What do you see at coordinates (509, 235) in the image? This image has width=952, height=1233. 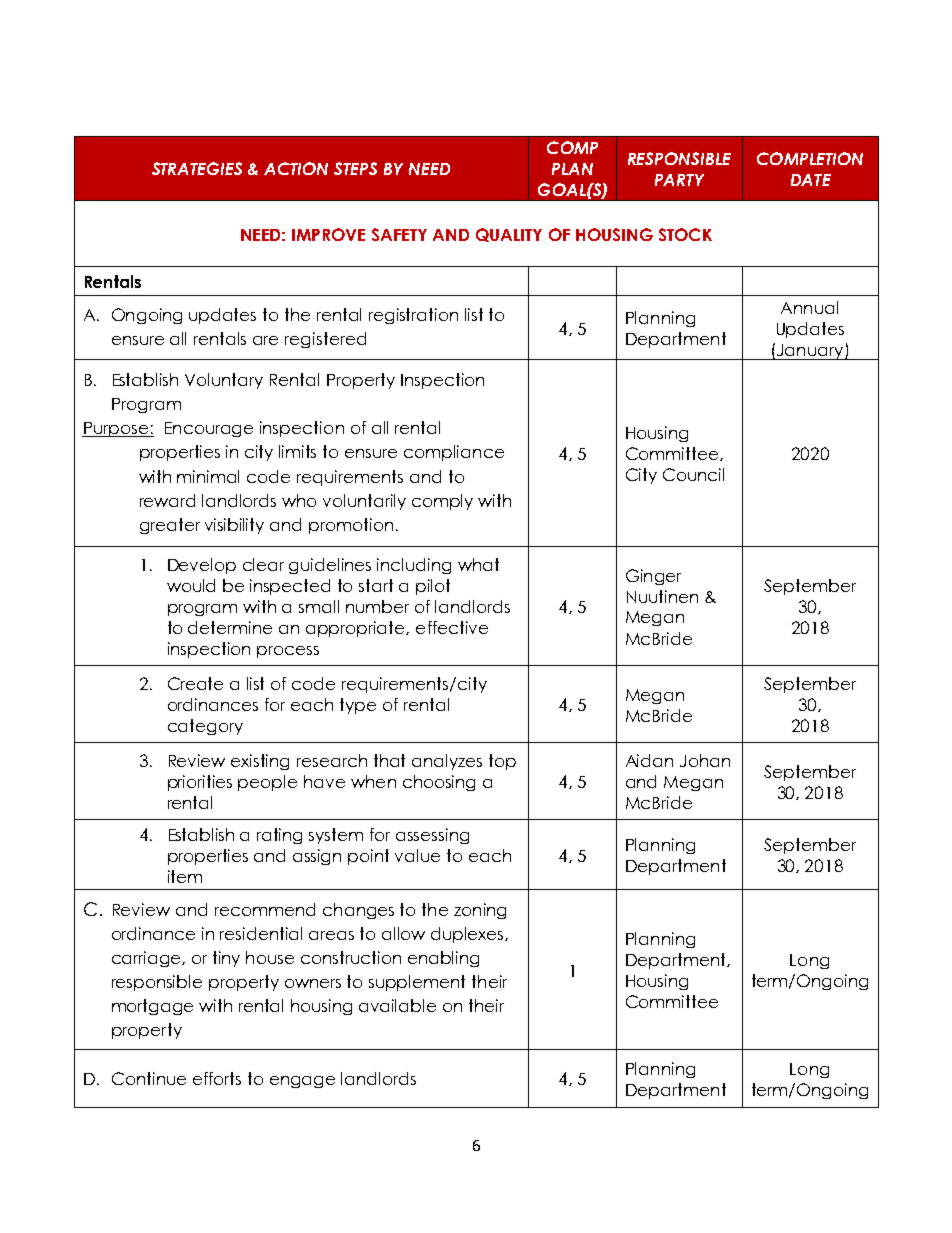 I see `QUALITY` at bounding box center [509, 235].
